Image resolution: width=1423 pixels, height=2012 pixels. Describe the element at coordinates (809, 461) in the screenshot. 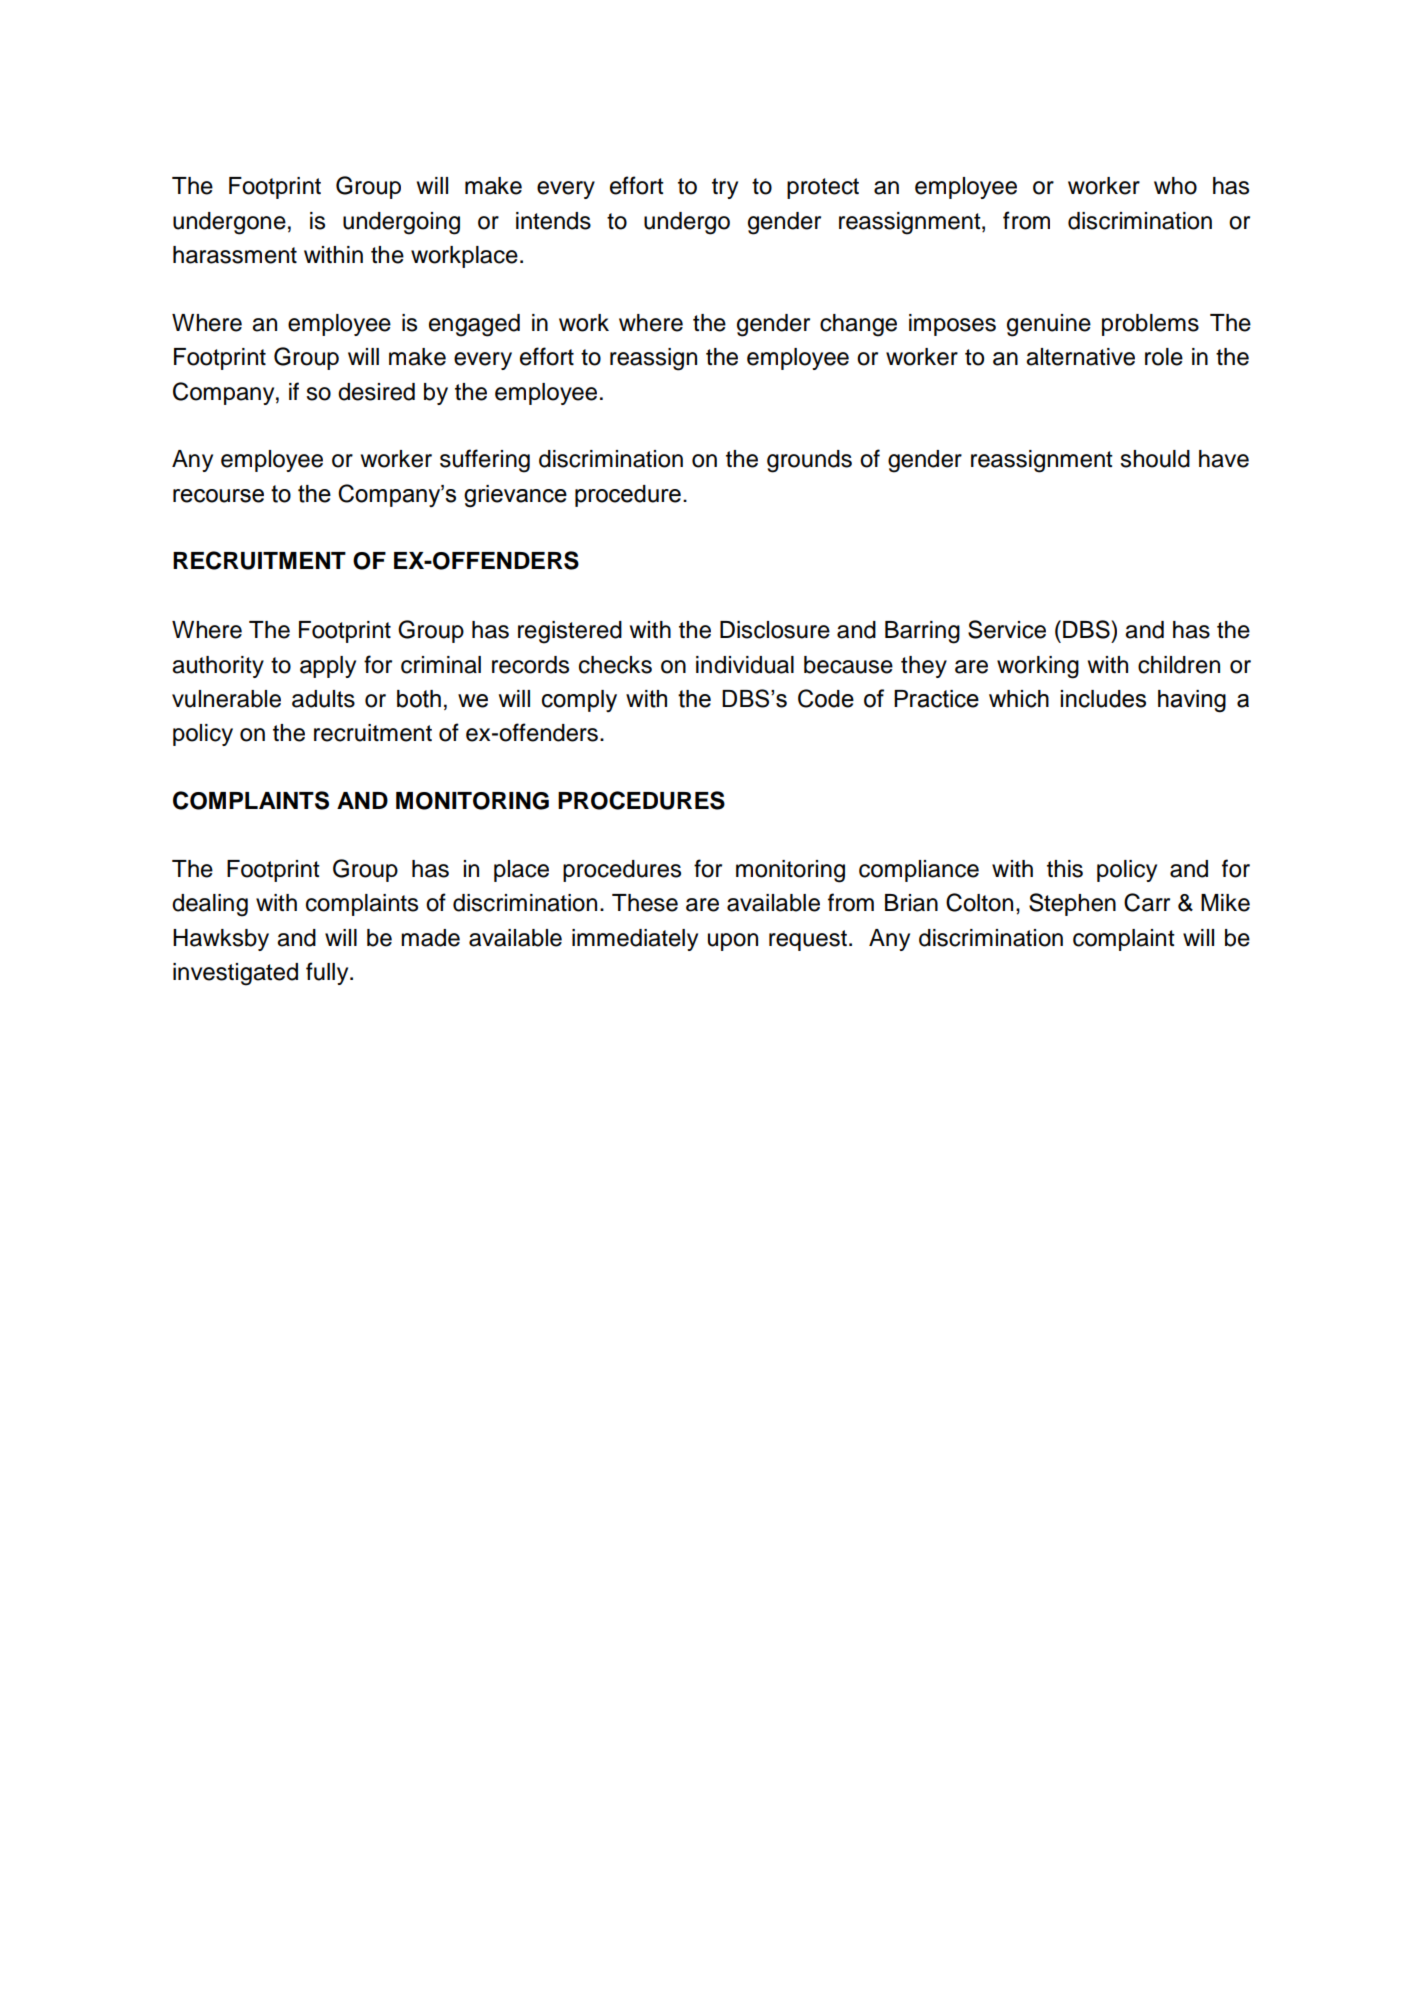

I see `grounds` at that location.
